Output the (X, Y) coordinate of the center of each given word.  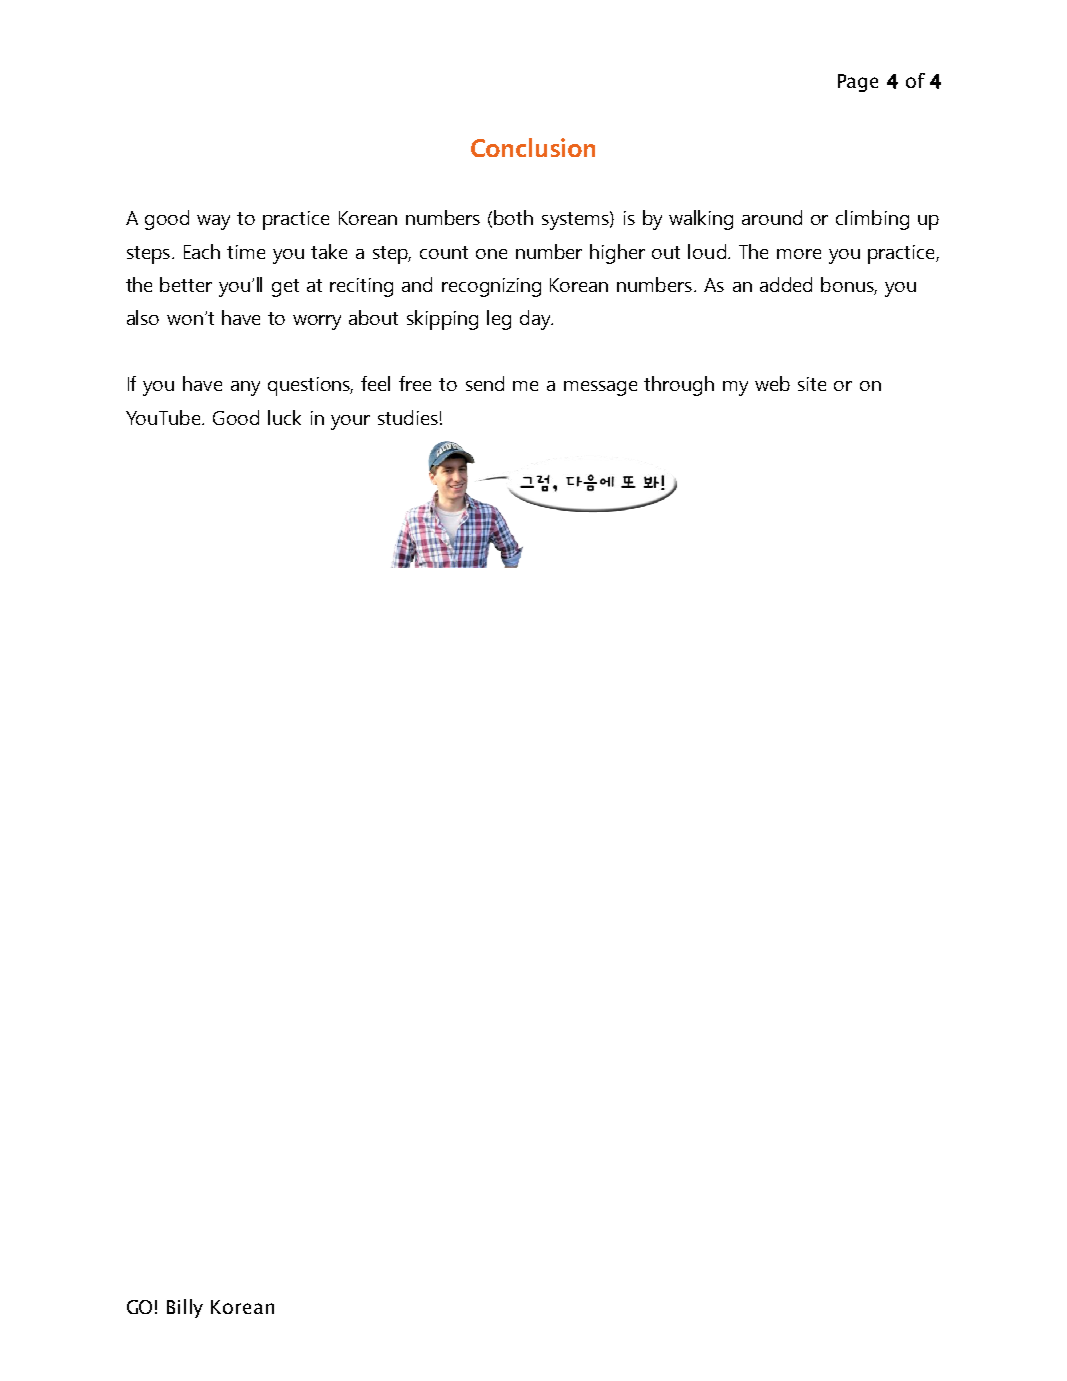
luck (284, 417)
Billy (185, 1308)
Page (858, 83)
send (485, 383)
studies (408, 417)
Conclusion (533, 147)
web (772, 383)
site (812, 384)
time (246, 252)
